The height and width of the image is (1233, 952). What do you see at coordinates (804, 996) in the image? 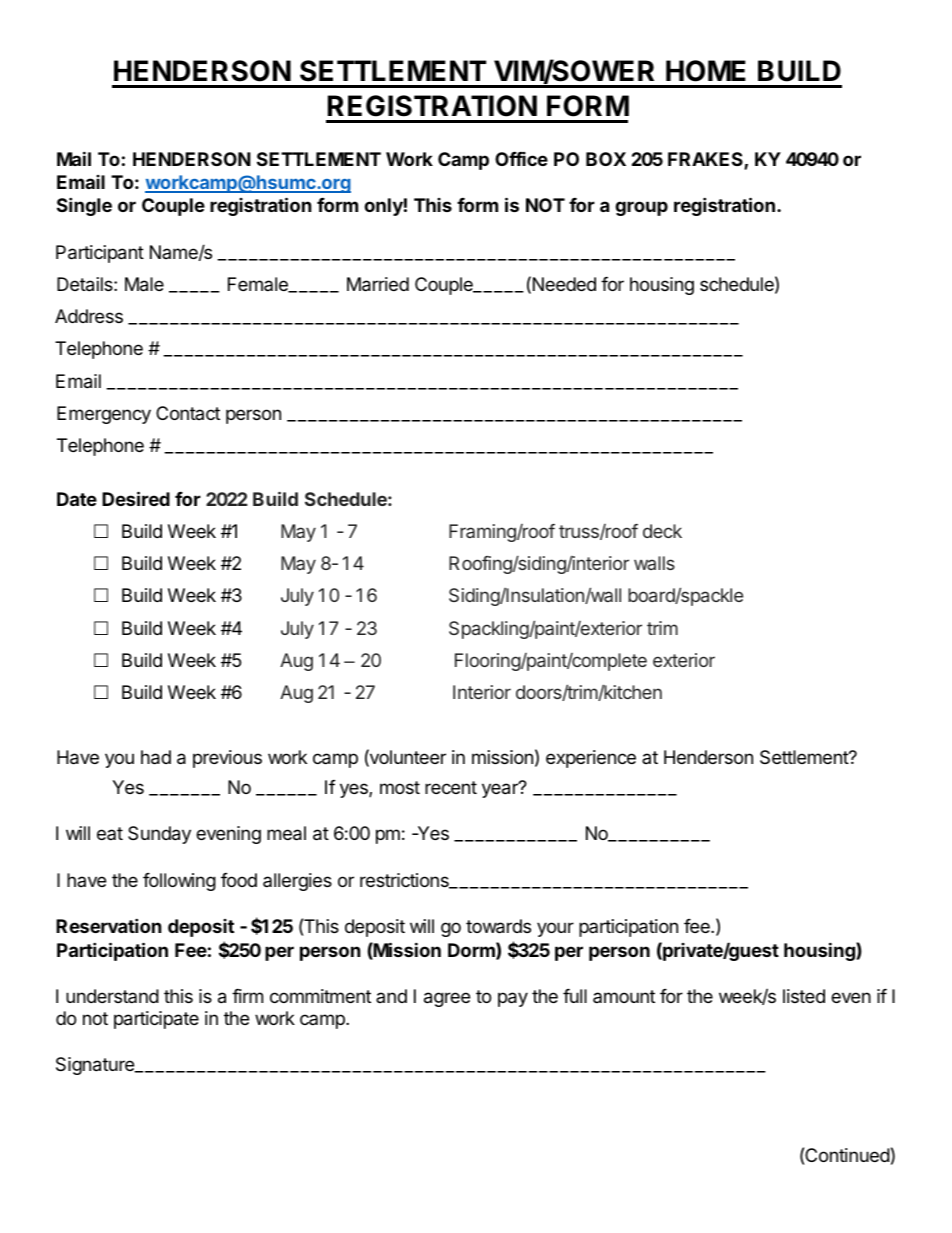
I see `listed` at bounding box center [804, 996].
